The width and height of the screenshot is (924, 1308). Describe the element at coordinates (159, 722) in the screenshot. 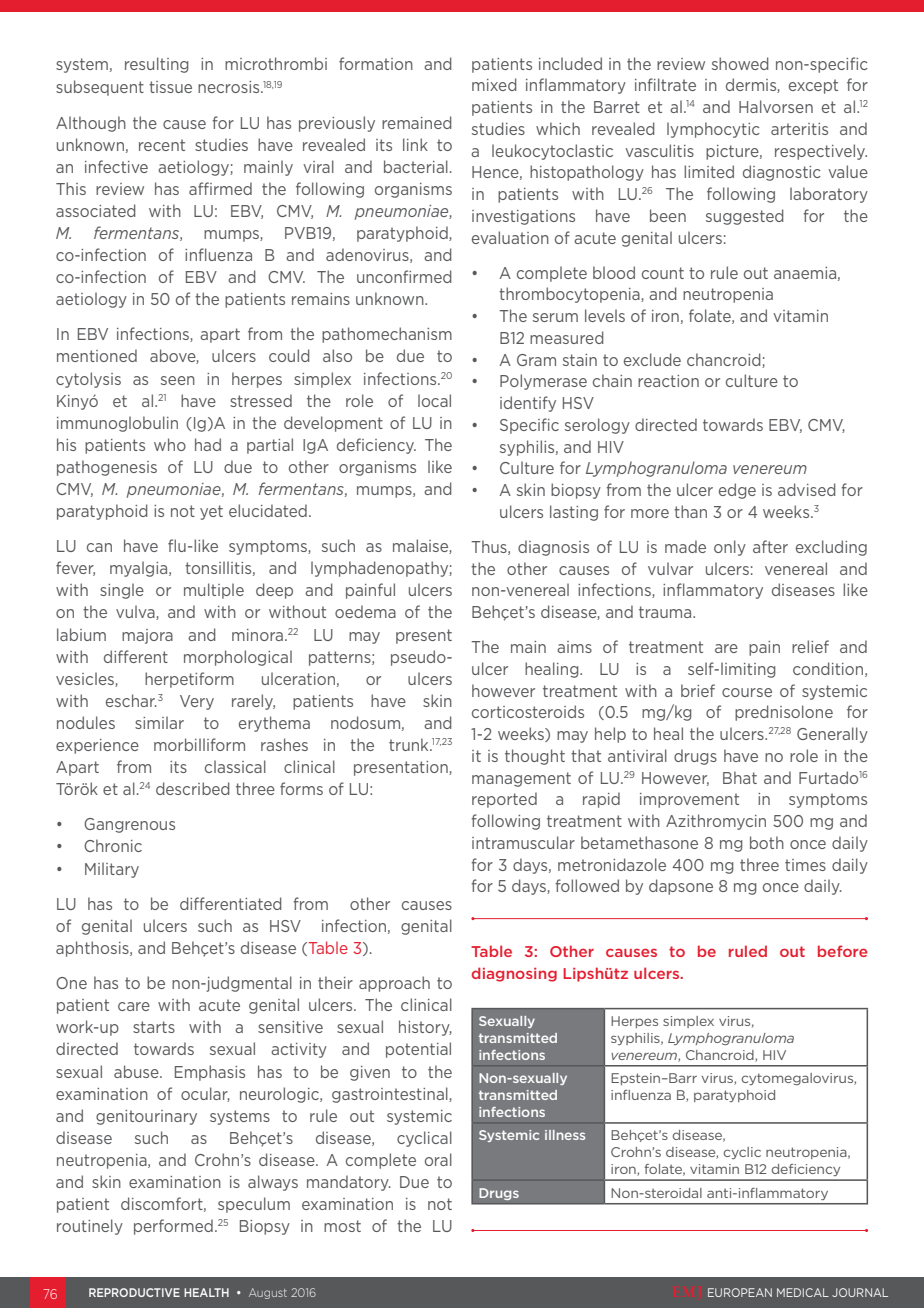

I see `similar` at that location.
